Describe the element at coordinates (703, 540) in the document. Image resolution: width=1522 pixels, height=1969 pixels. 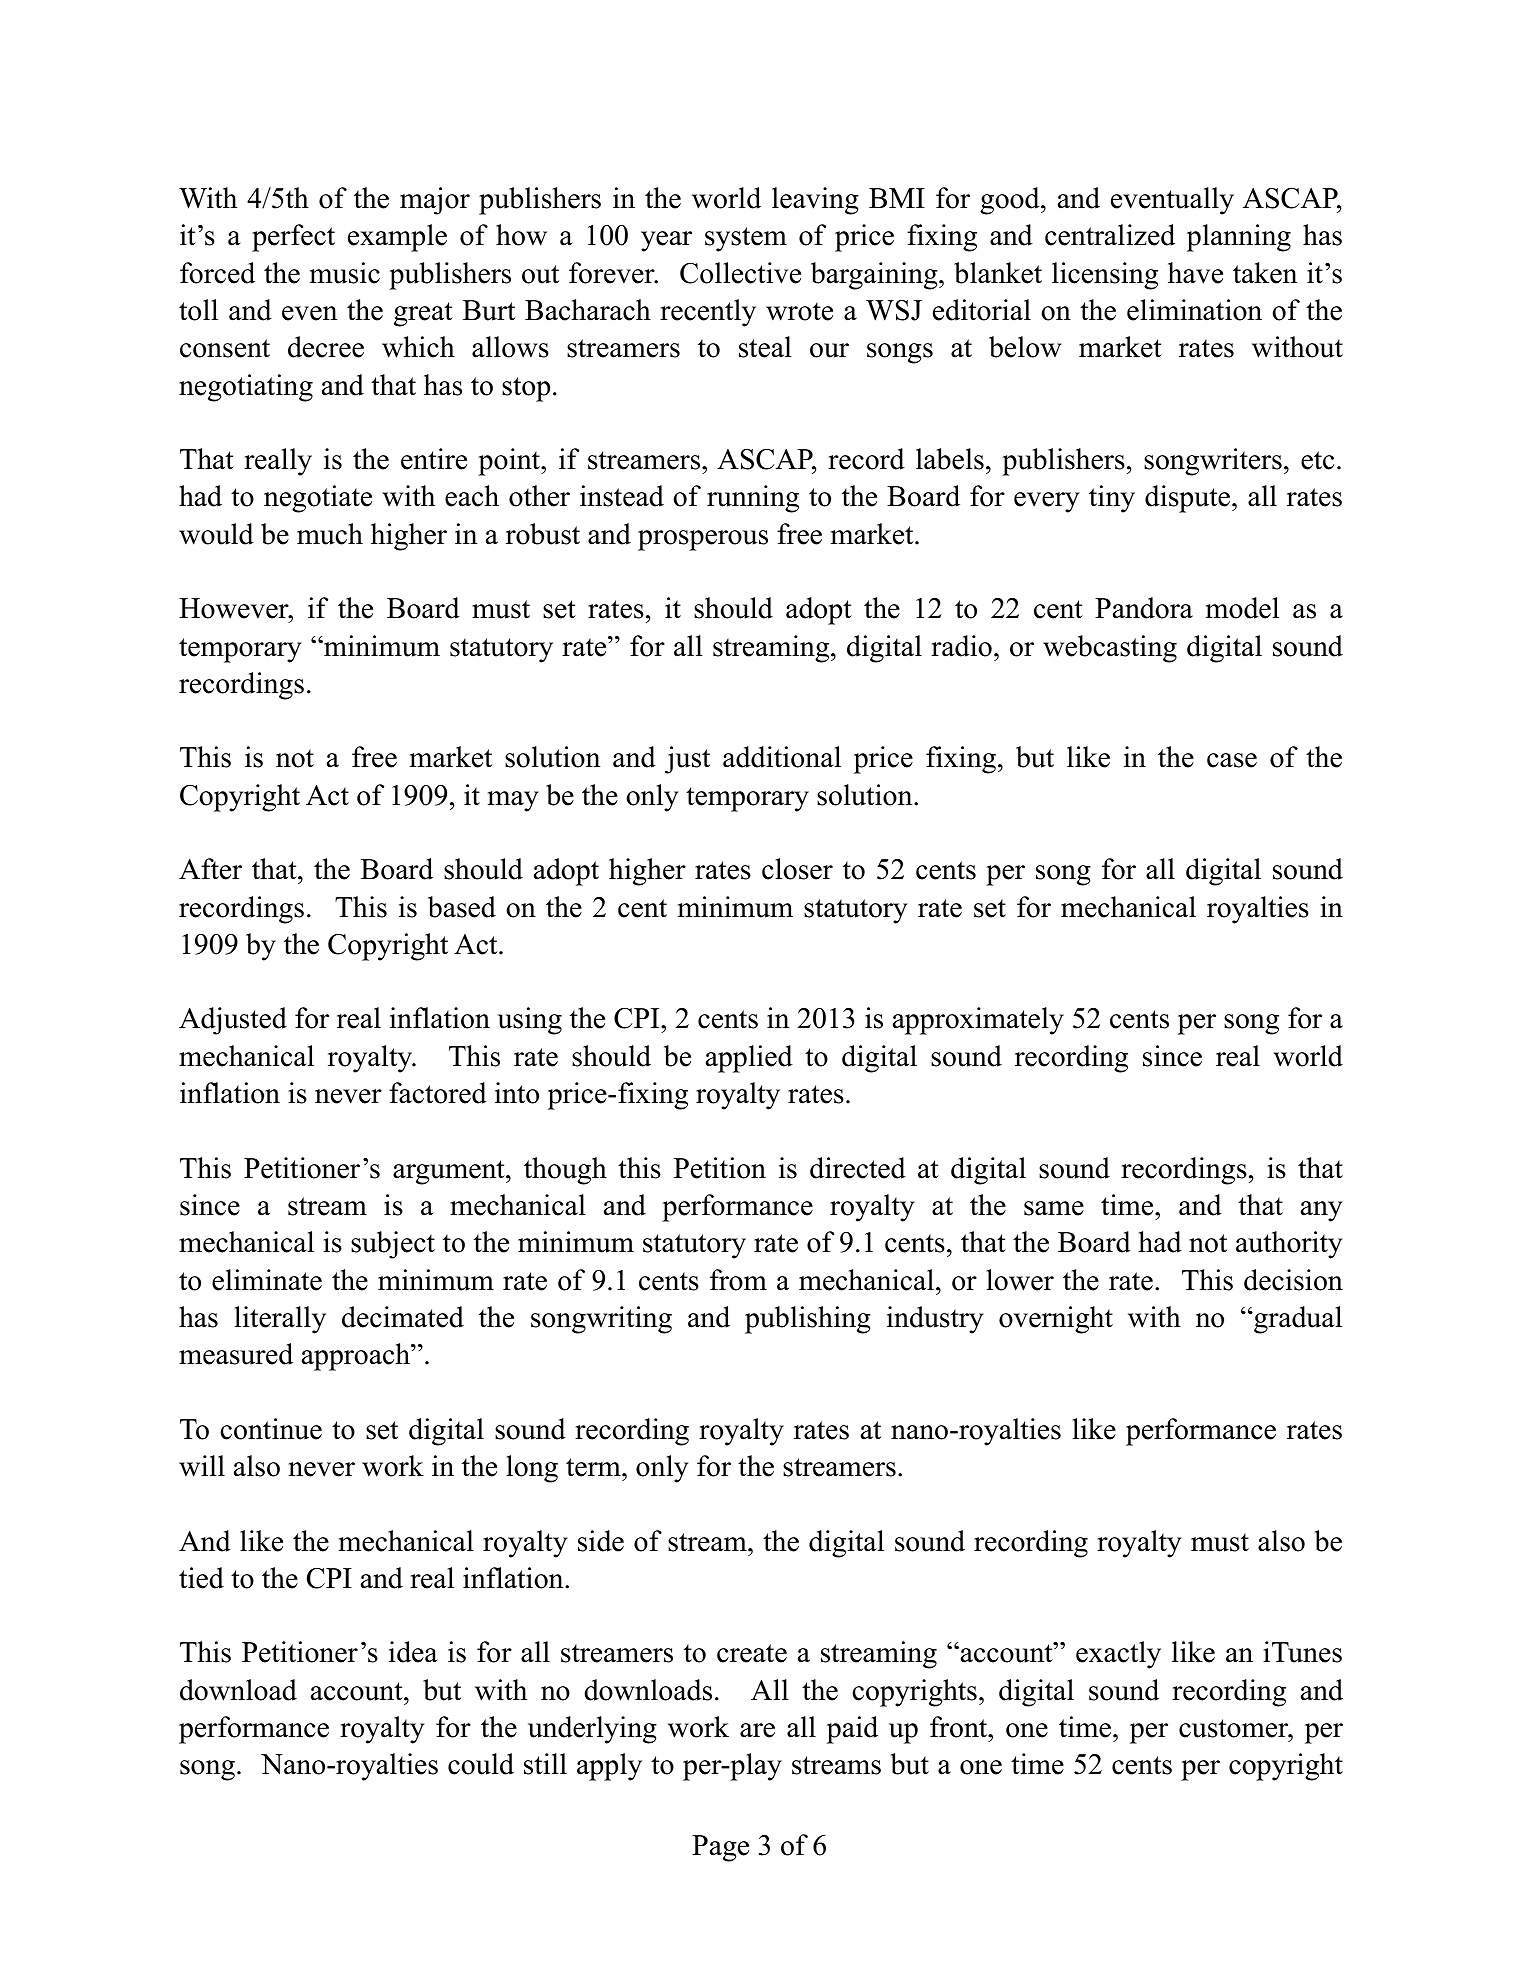
I see `prosperous` at that location.
